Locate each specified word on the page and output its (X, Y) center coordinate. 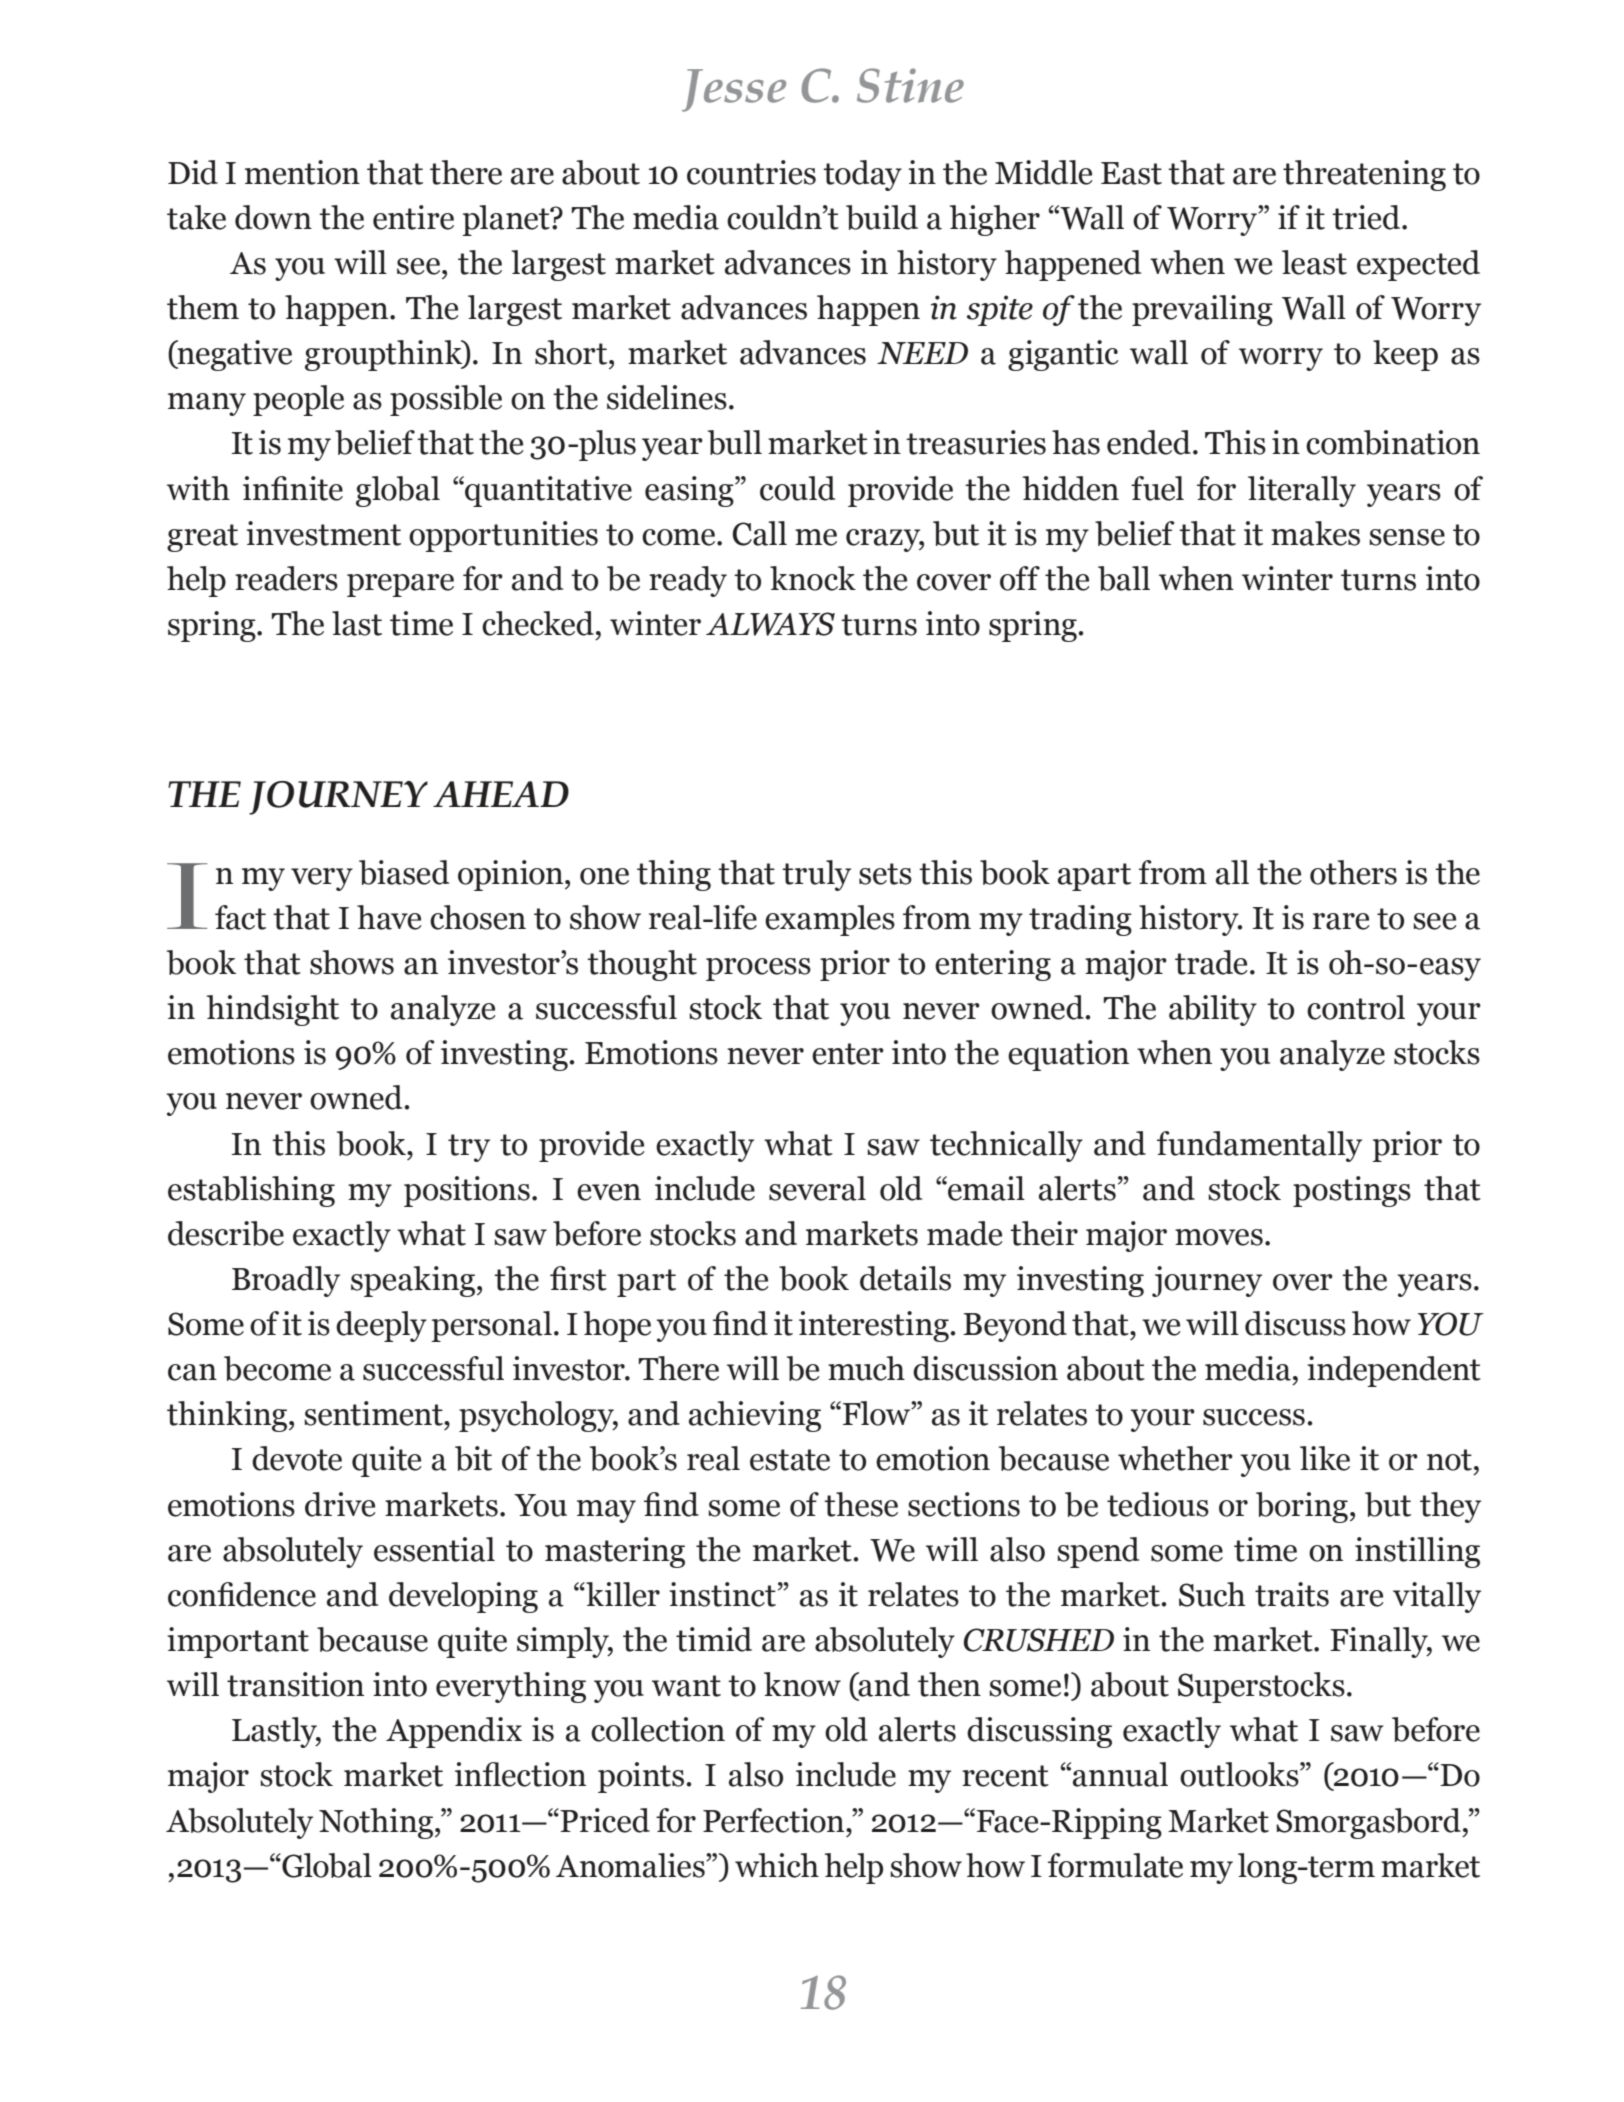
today (862, 175)
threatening (1364, 175)
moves (1219, 1237)
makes (1315, 533)
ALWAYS (770, 624)
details (905, 1278)
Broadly (286, 1281)
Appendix (454, 1732)
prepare (400, 585)
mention (302, 172)
